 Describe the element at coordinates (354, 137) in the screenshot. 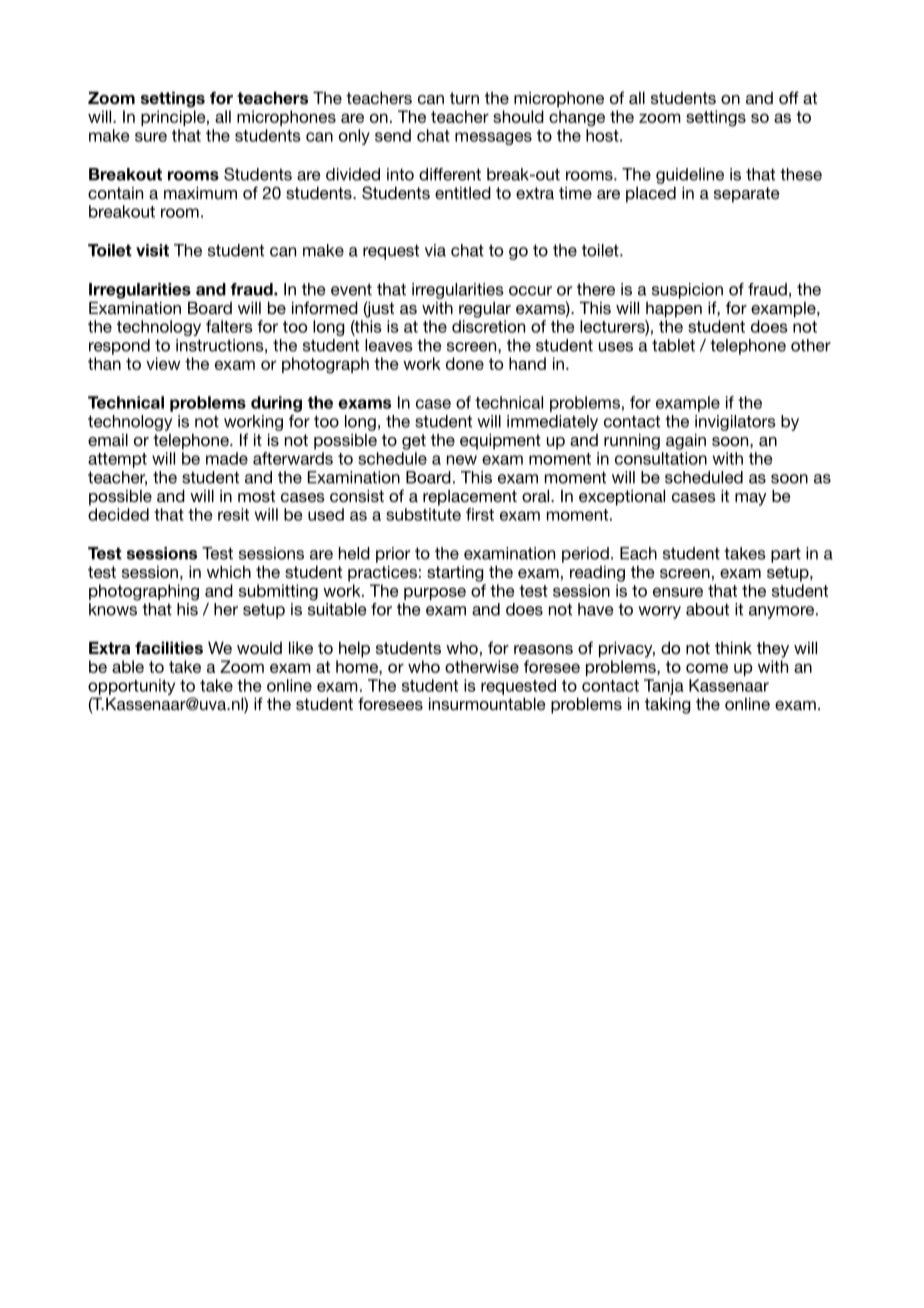

I see `only` at that location.
